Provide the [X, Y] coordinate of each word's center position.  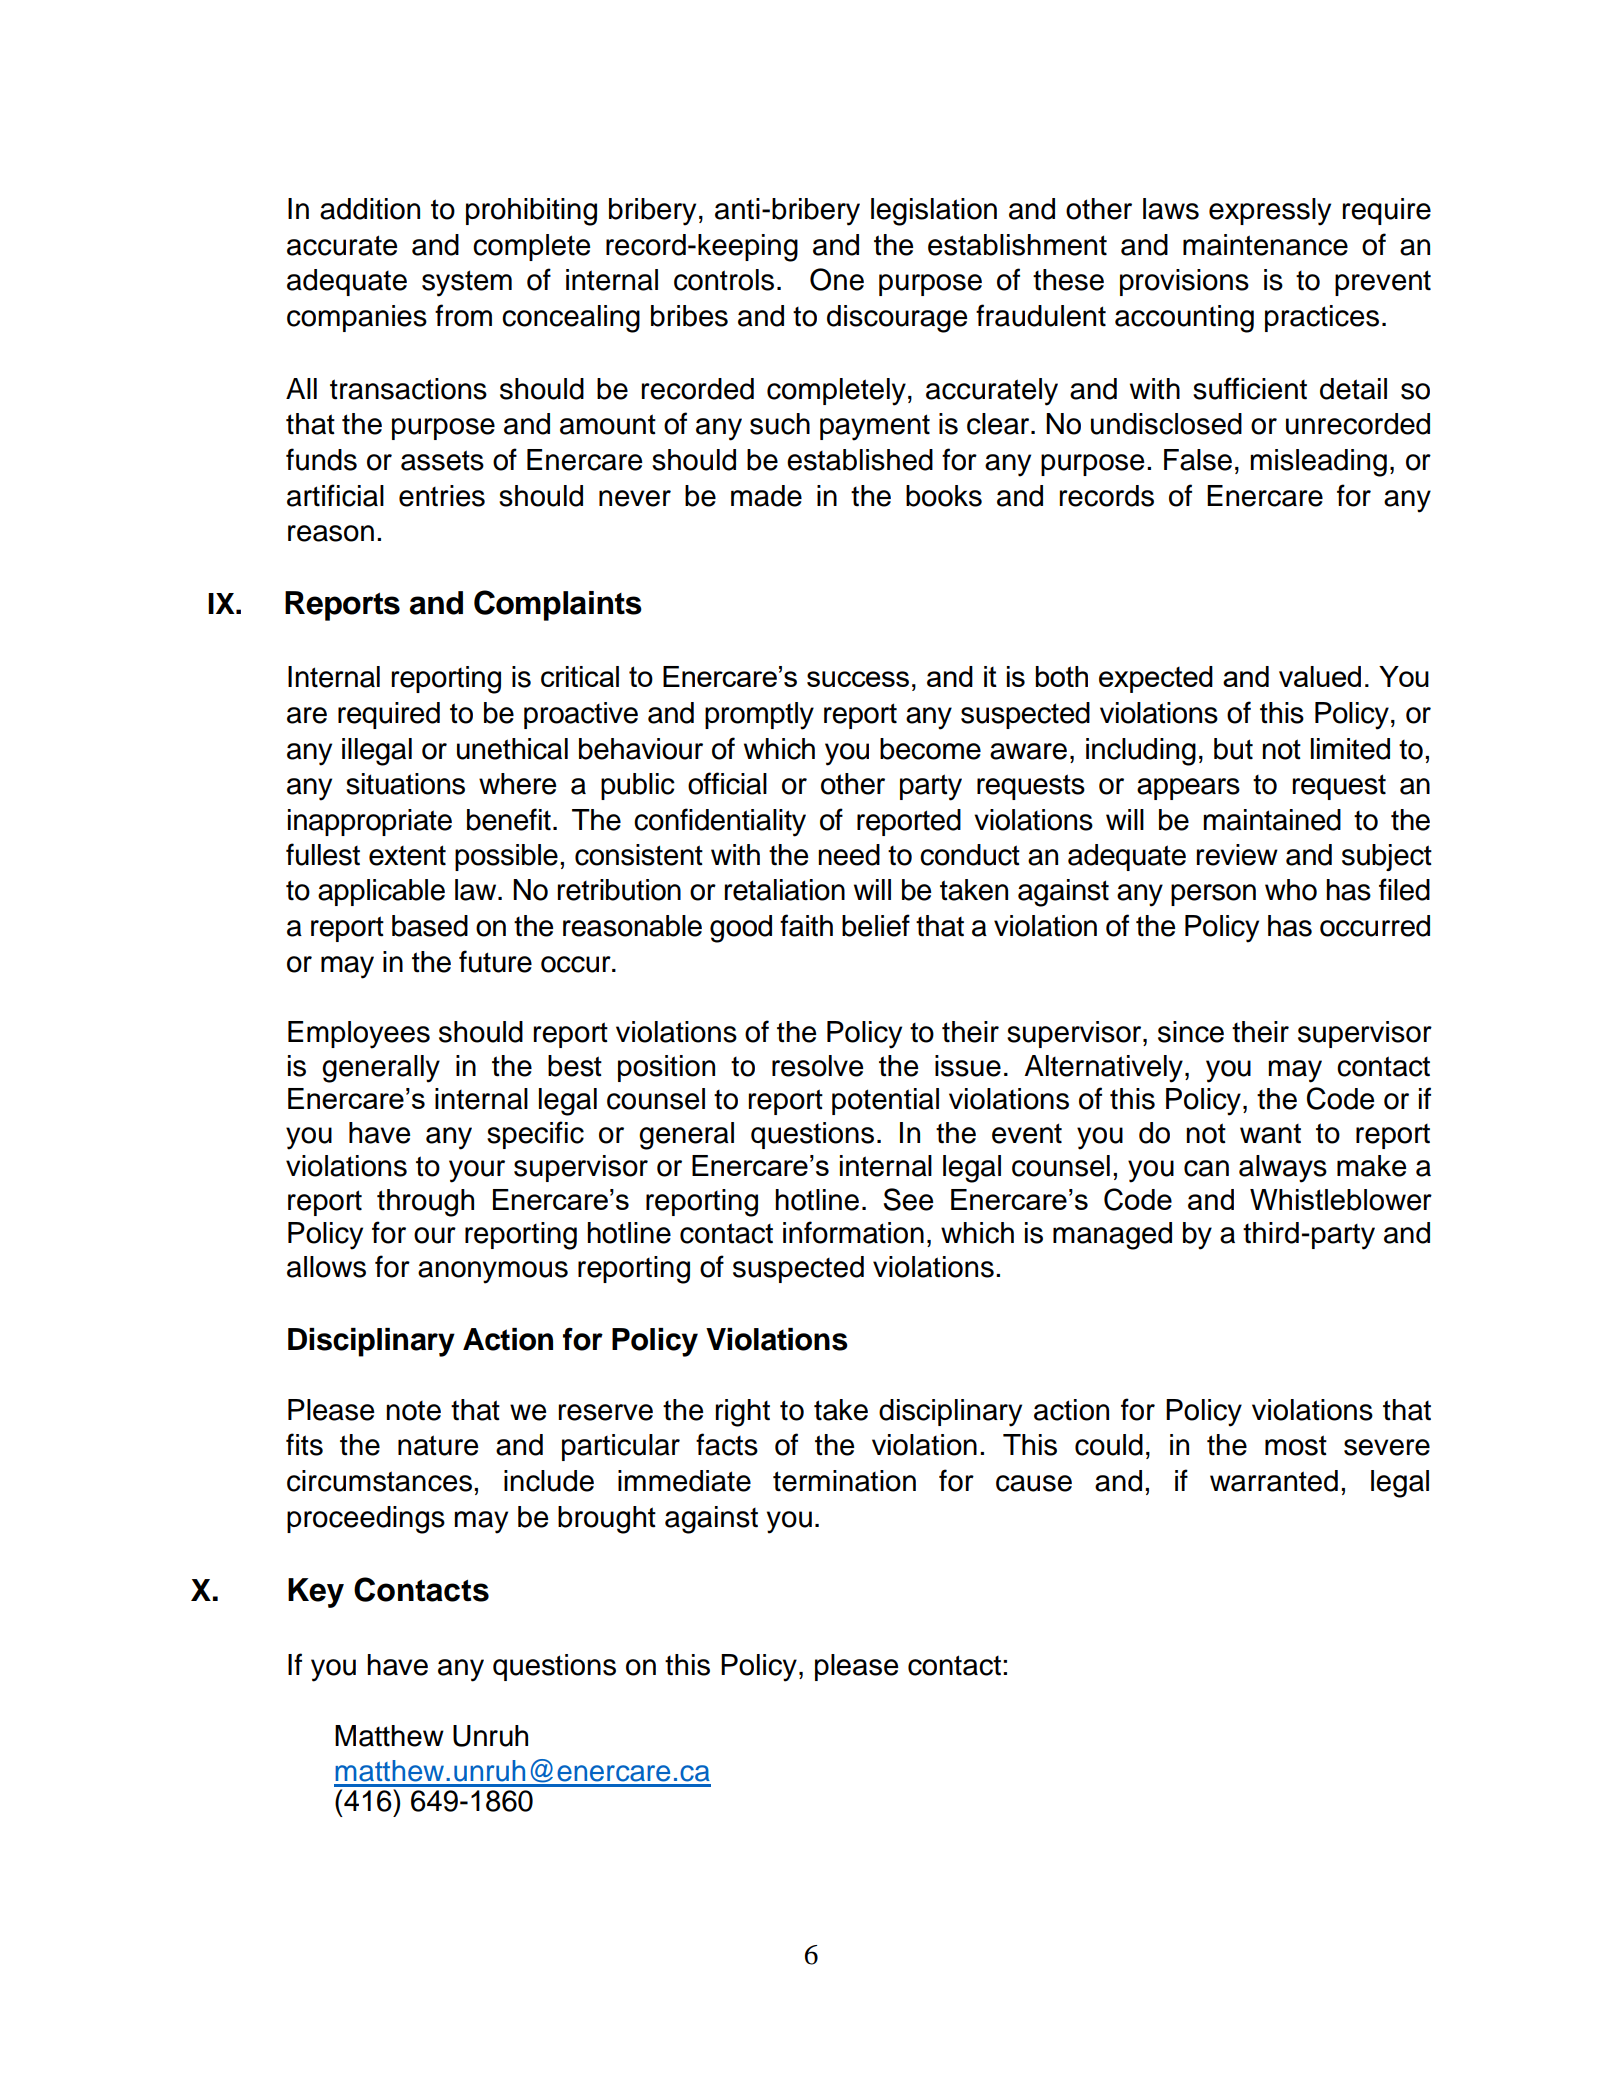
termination [844, 1481]
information [853, 1232]
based [430, 926]
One [837, 279]
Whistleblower [1341, 1200]
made [766, 496]
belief [876, 925]
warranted [1274, 1481]
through [425, 1203]
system [467, 283]
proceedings [366, 1520]
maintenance [1265, 245]
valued [1320, 676]
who [1291, 890]
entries [442, 496]
